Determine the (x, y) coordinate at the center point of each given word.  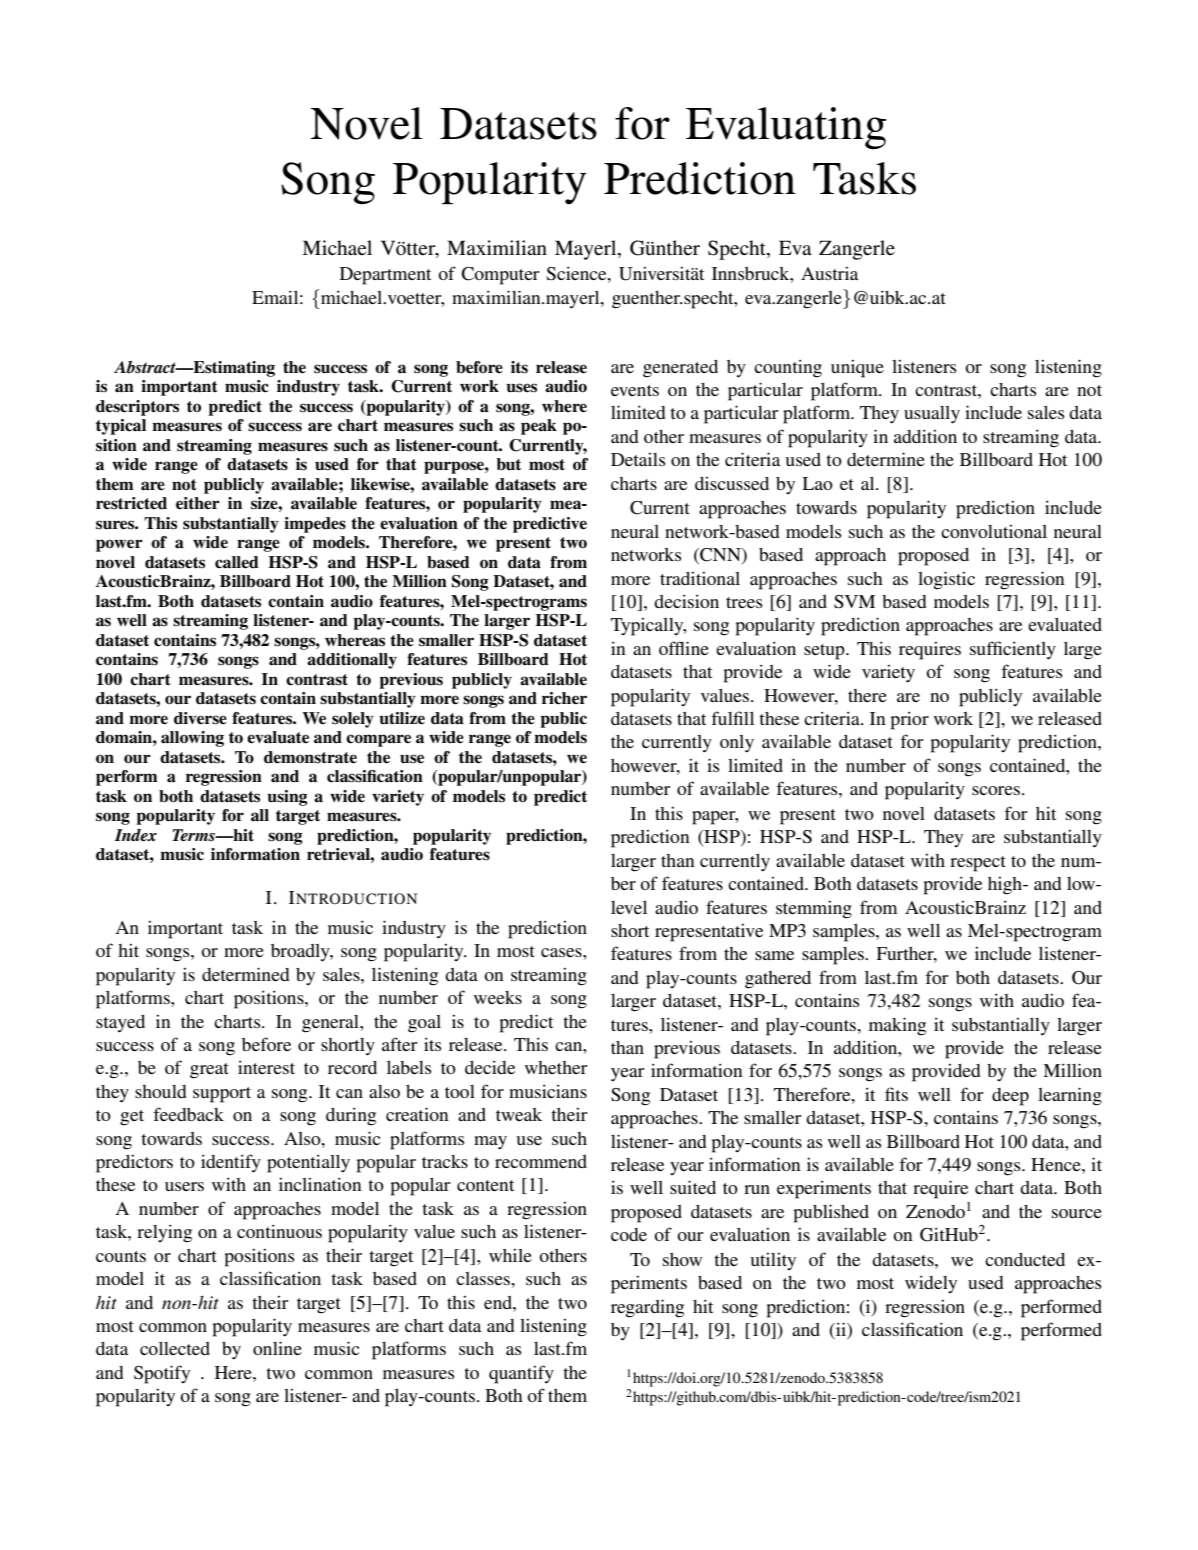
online (277, 1348)
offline (684, 648)
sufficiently (1013, 650)
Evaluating (786, 128)
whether (556, 1067)
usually (932, 415)
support (222, 1095)
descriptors (137, 408)
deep (1010, 1097)
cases (562, 952)
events (635, 390)
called (237, 562)
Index (136, 835)
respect (978, 864)
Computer (500, 276)
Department (385, 276)
